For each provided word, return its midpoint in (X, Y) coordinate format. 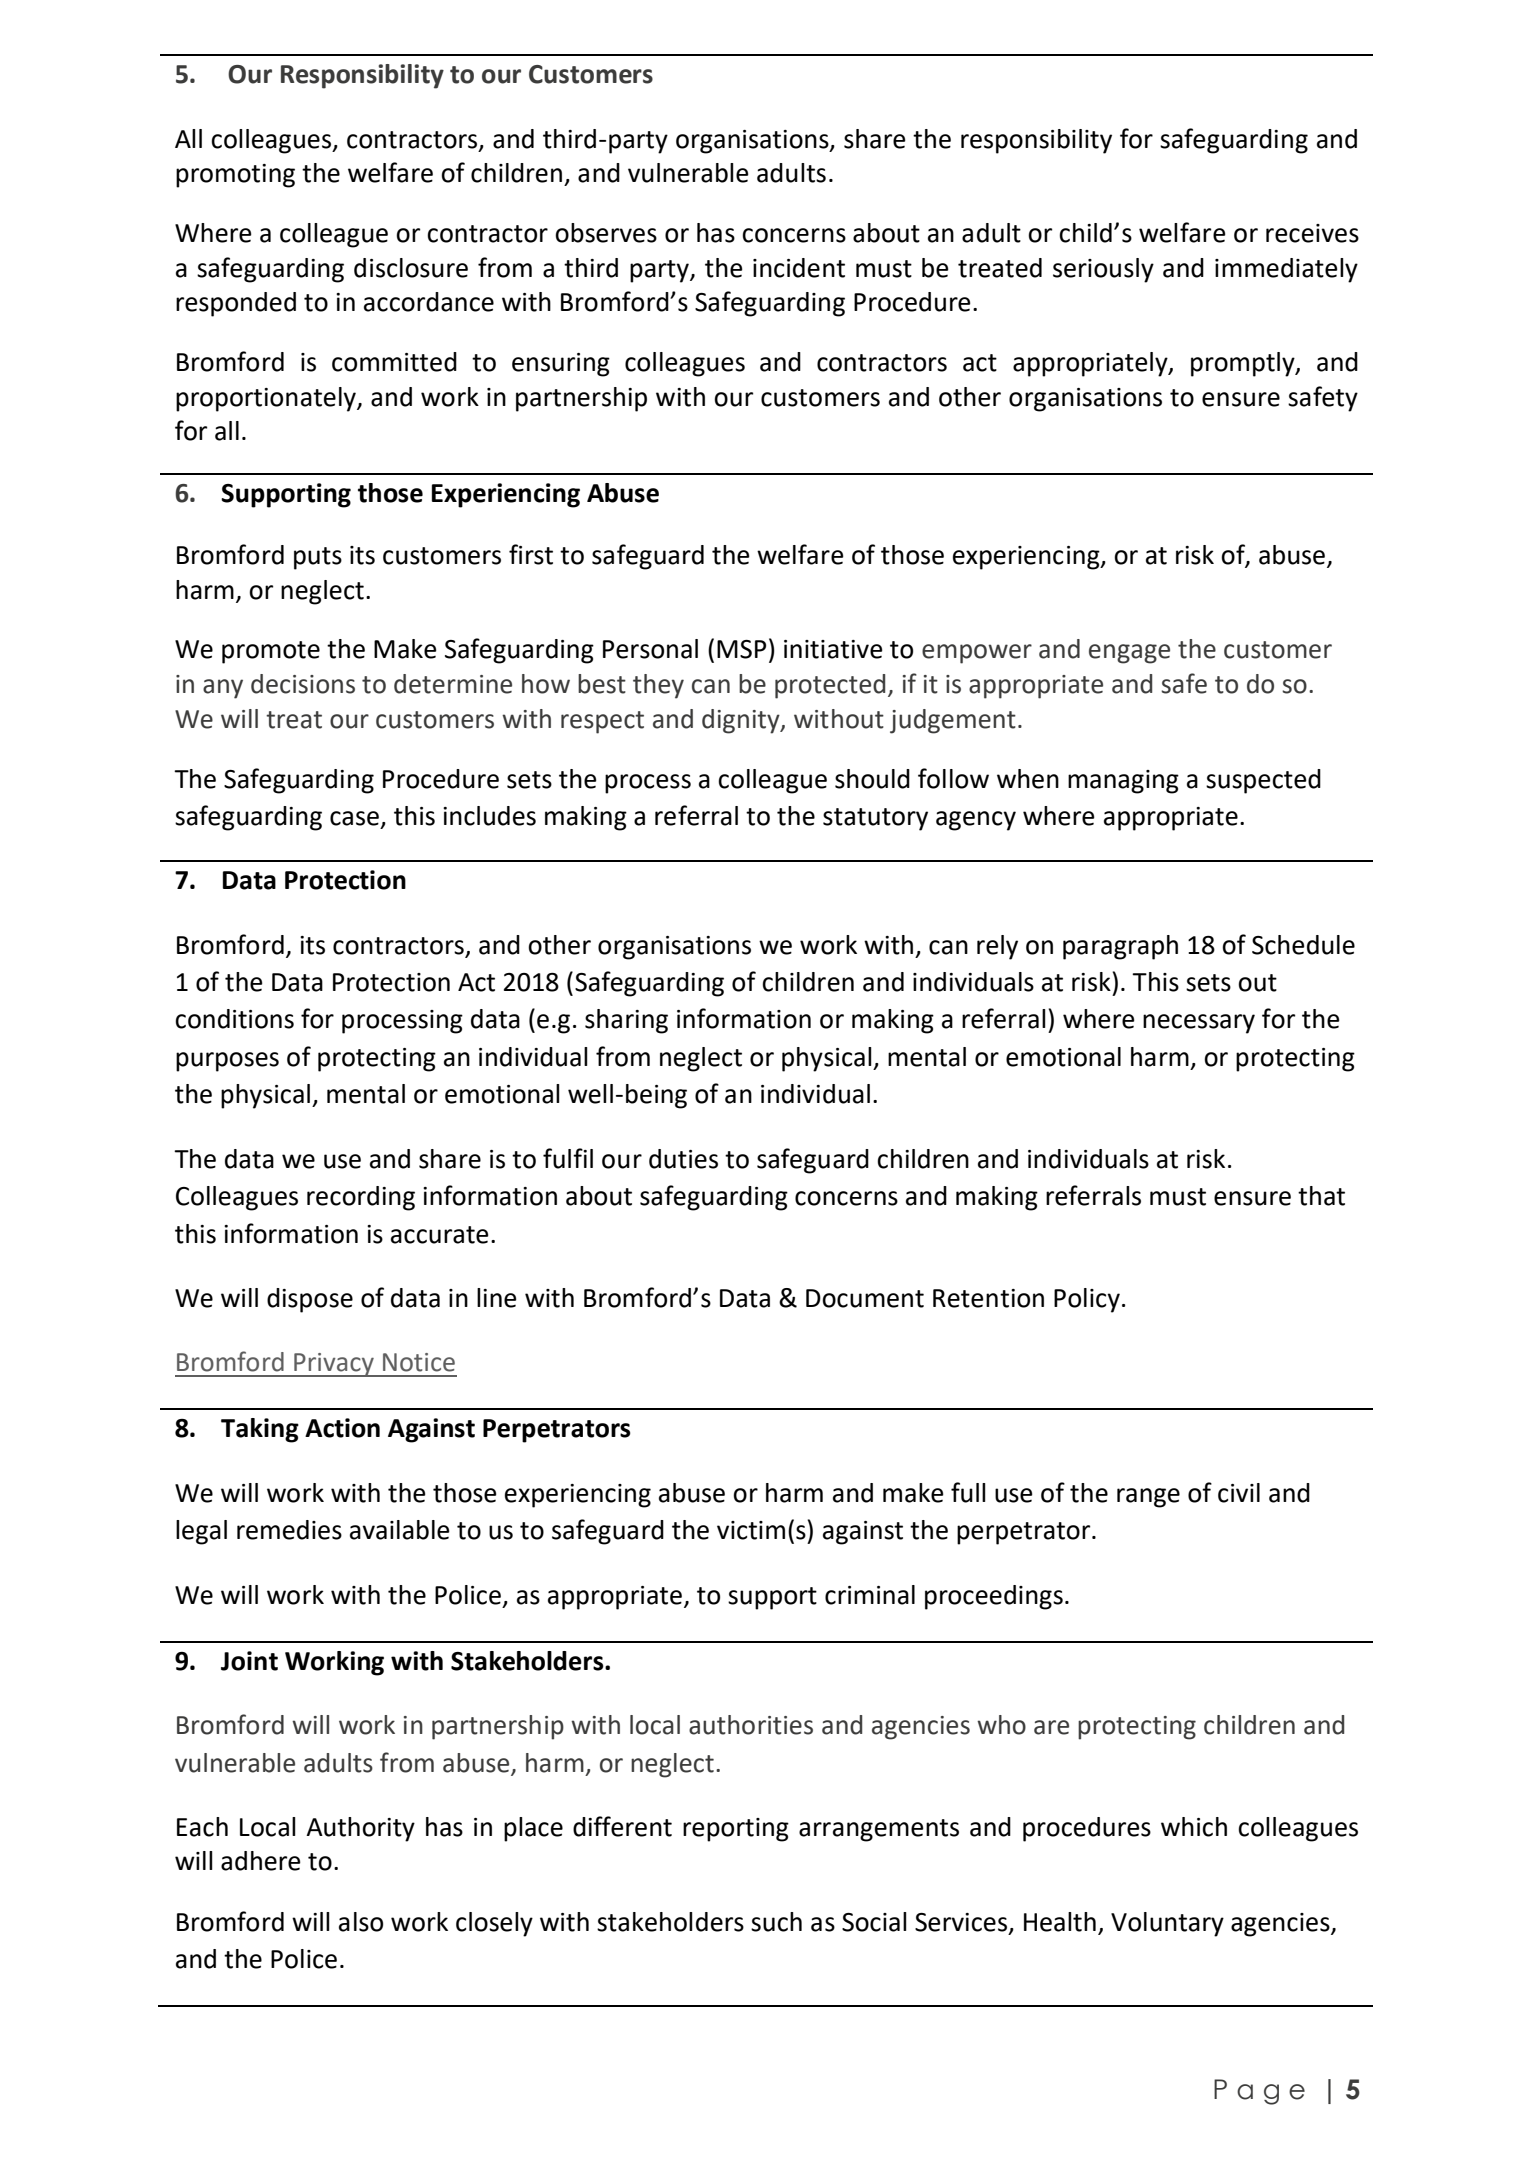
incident (799, 268)
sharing (626, 1021)
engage (1129, 654)
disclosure (411, 268)
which (1194, 1827)
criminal (870, 1595)
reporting (736, 1830)
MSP (741, 649)
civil (1239, 1493)
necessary (1199, 1024)
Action (342, 1428)
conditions (234, 1019)
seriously (1103, 270)
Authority (360, 1829)
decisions (303, 684)
